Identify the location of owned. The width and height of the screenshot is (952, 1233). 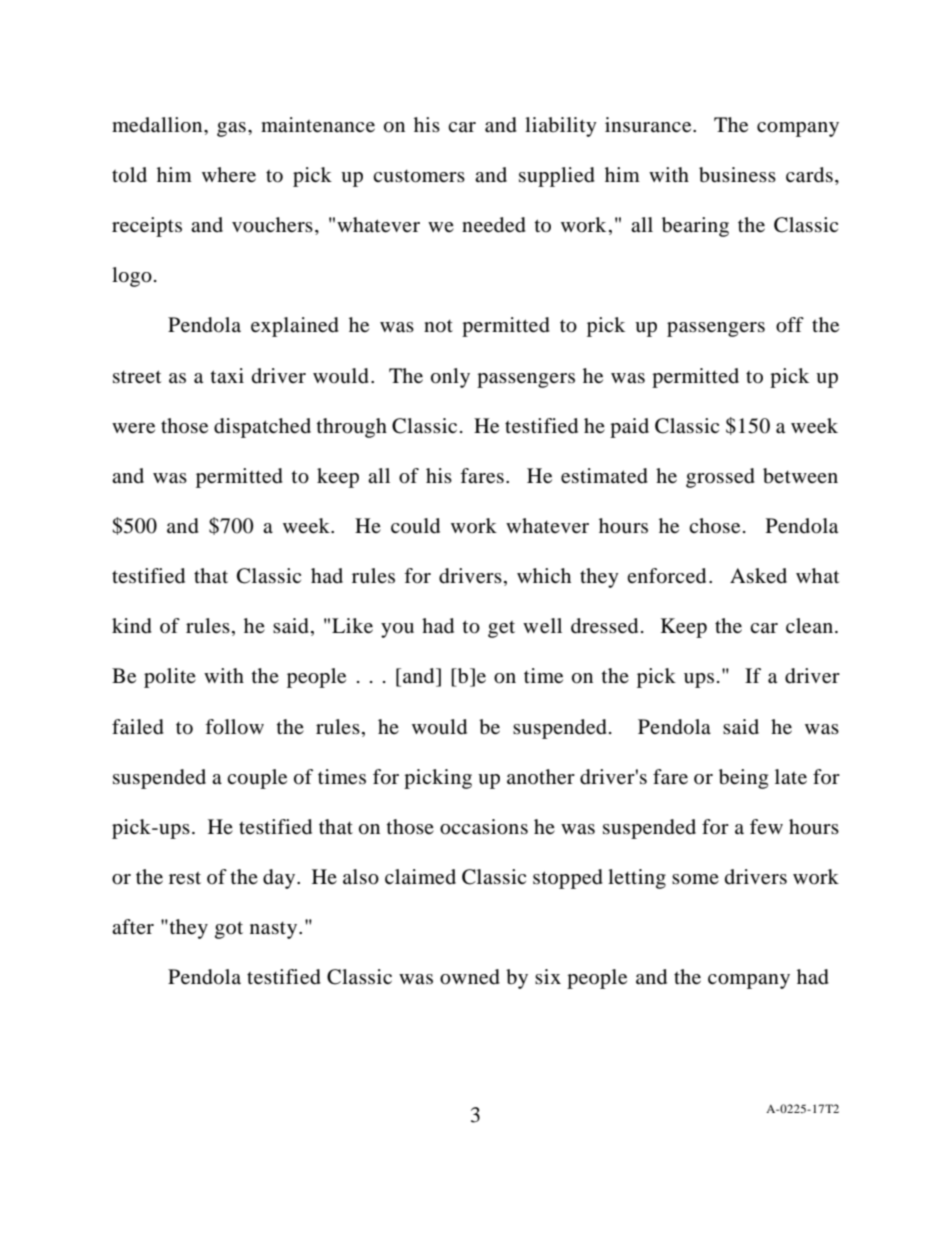
(470, 977).
